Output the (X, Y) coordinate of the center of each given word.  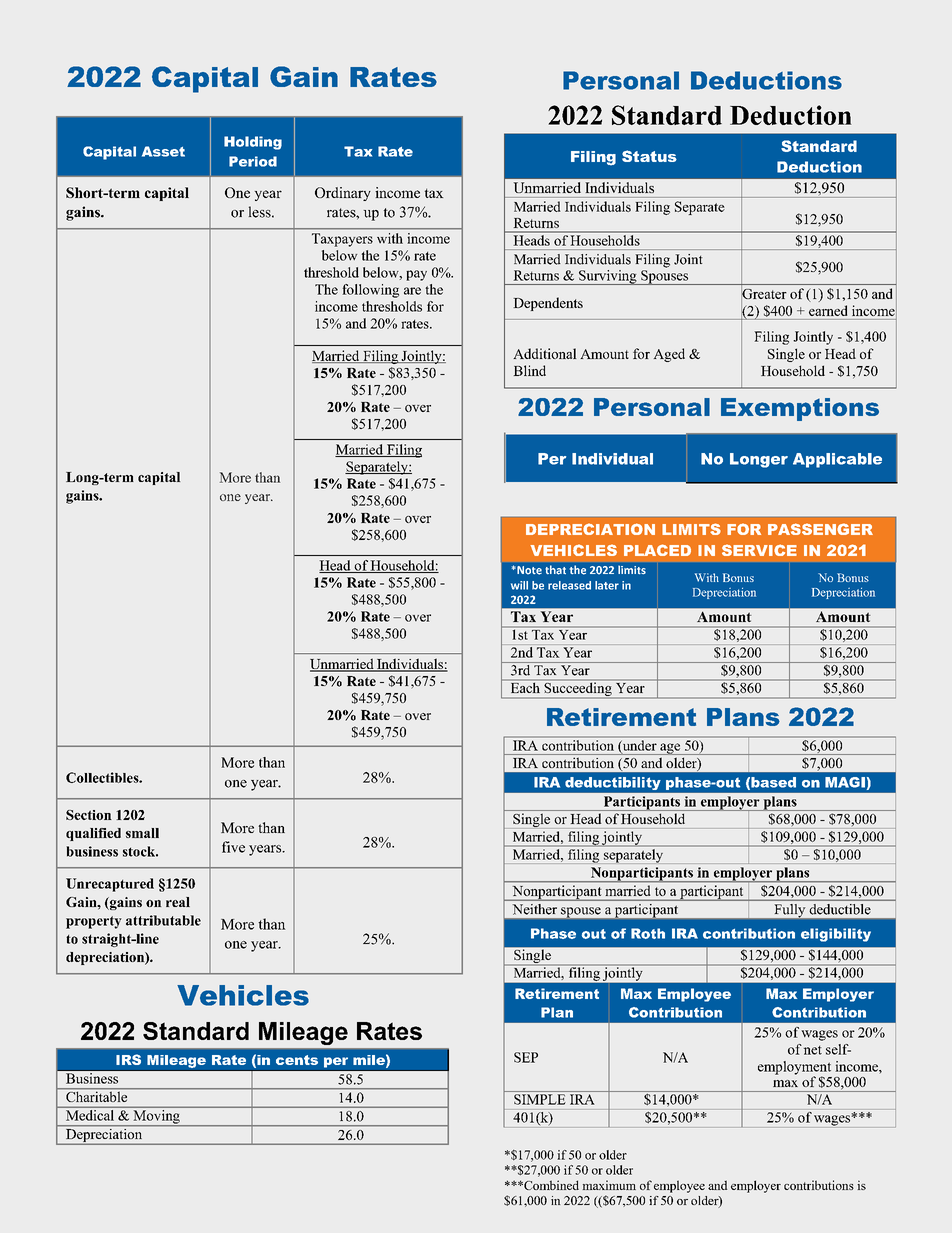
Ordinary (343, 194)
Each (525, 688)
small (142, 833)
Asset (163, 151)
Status (649, 156)
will (519, 585)
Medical (90, 1115)
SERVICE (759, 550)
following (370, 291)
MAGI (845, 782)
